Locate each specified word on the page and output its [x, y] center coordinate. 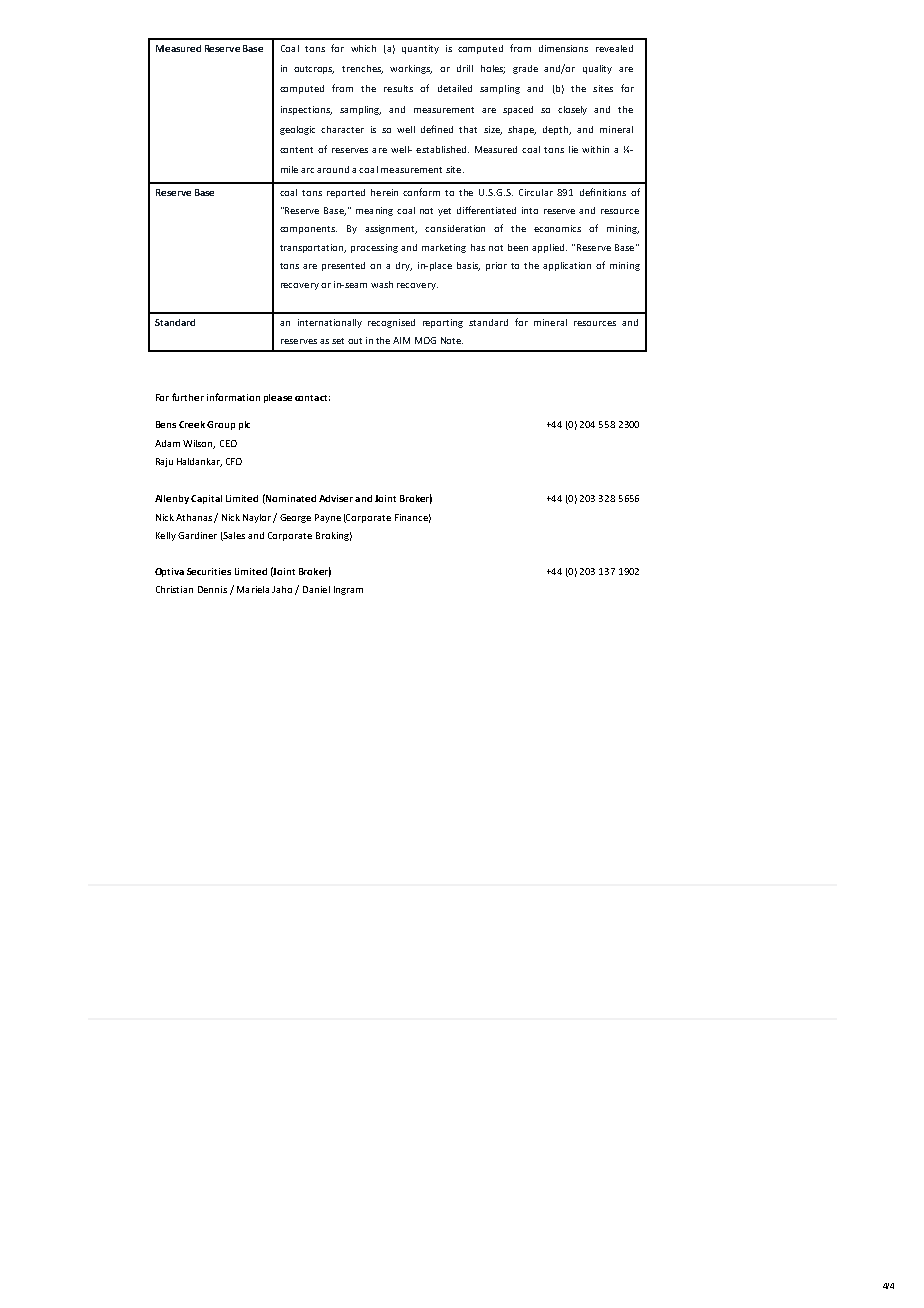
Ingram [348, 590]
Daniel [316, 589]
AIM [401, 340]
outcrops [314, 70]
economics [557, 228]
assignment [391, 229]
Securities [209, 571]
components [308, 230]
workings [411, 69]
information [233, 397]
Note [452, 340]
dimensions [563, 48]
